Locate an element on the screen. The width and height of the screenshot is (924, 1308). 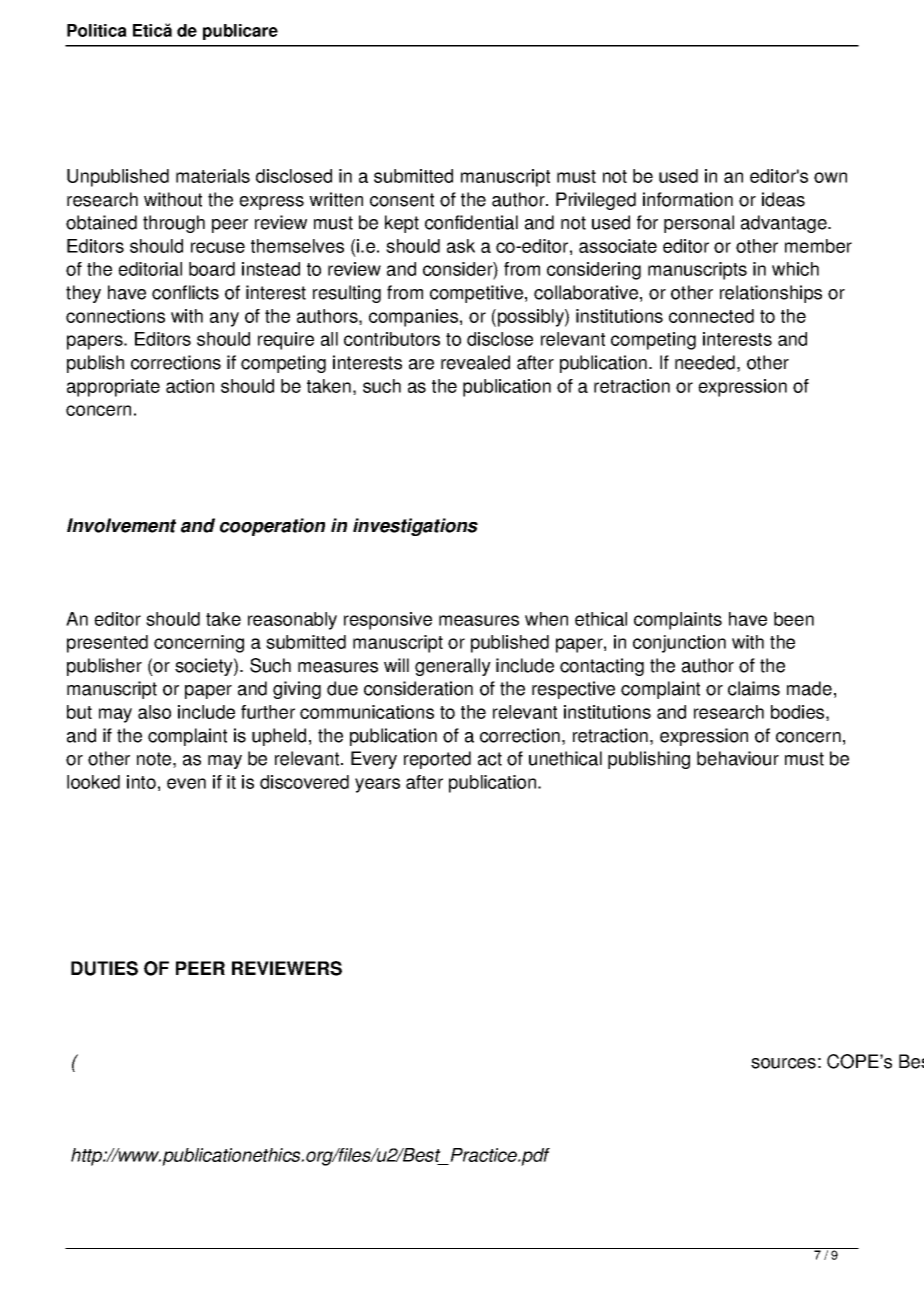
DUTIES is located at coordinates (104, 968).
